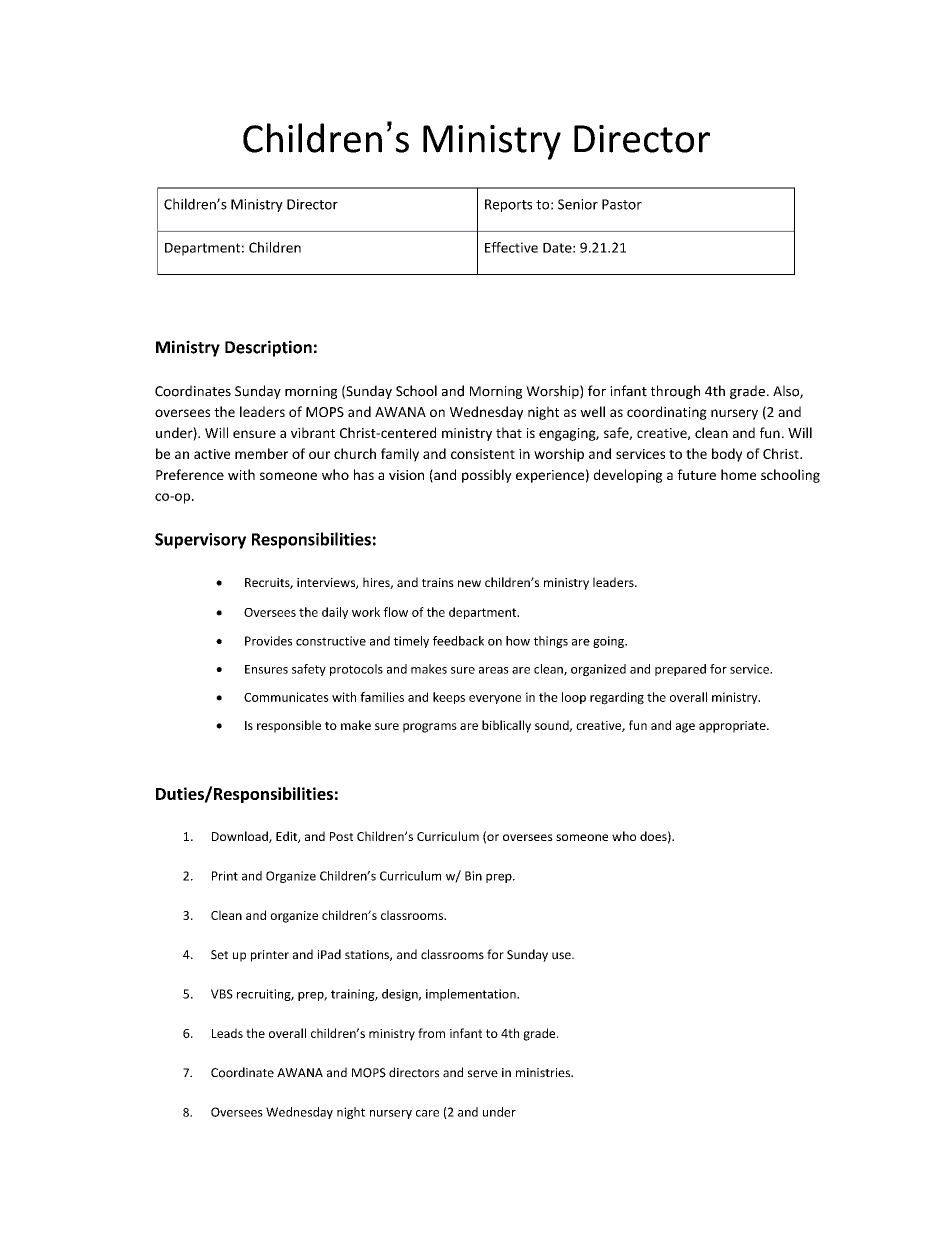 Image resolution: width=952 pixels, height=1233 pixels. Describe the element at coordinates (458, 641) in the image. I see `feedback` at that location.
